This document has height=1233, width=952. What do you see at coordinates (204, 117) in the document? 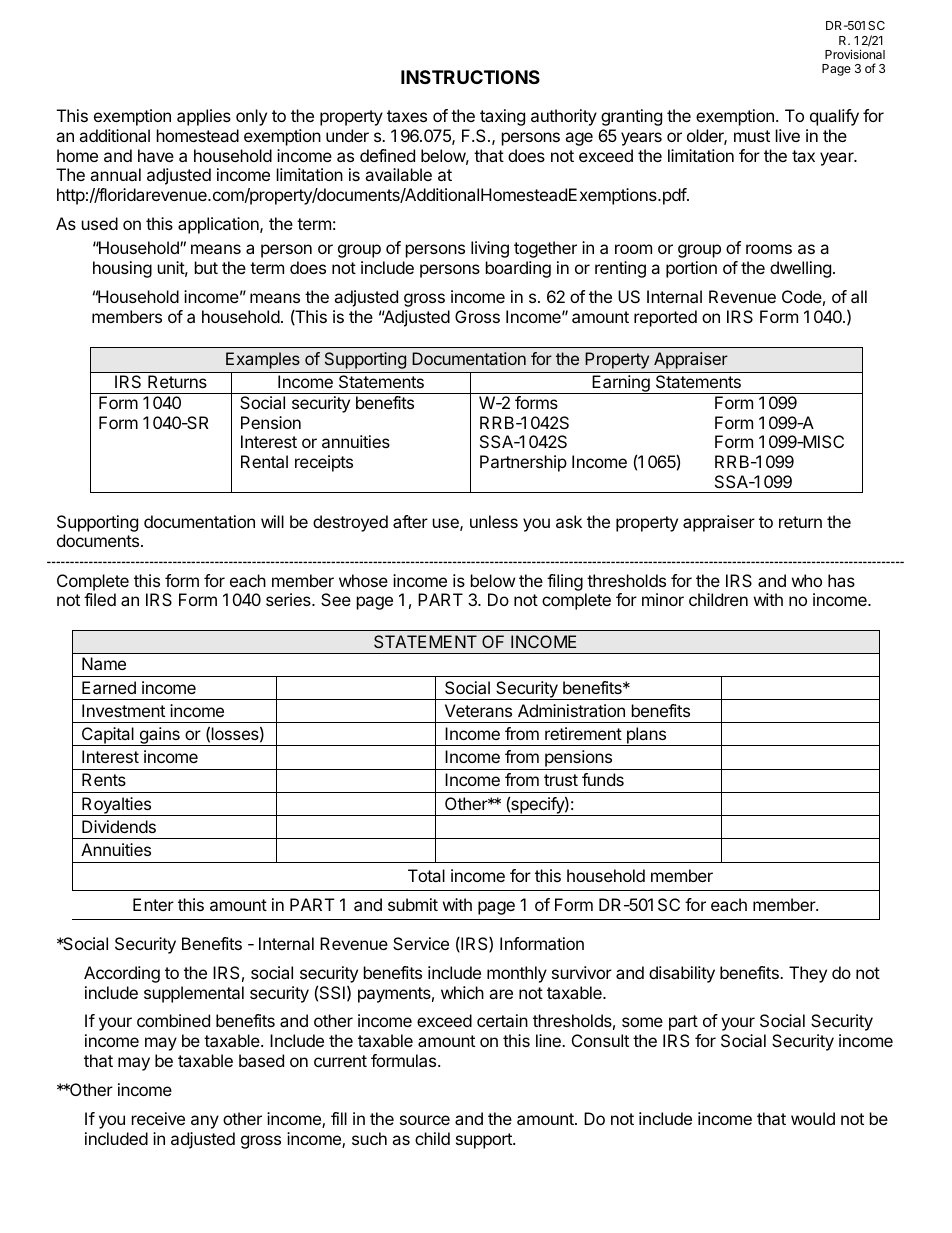
I see `applies` at bounding box center [204, 117].
